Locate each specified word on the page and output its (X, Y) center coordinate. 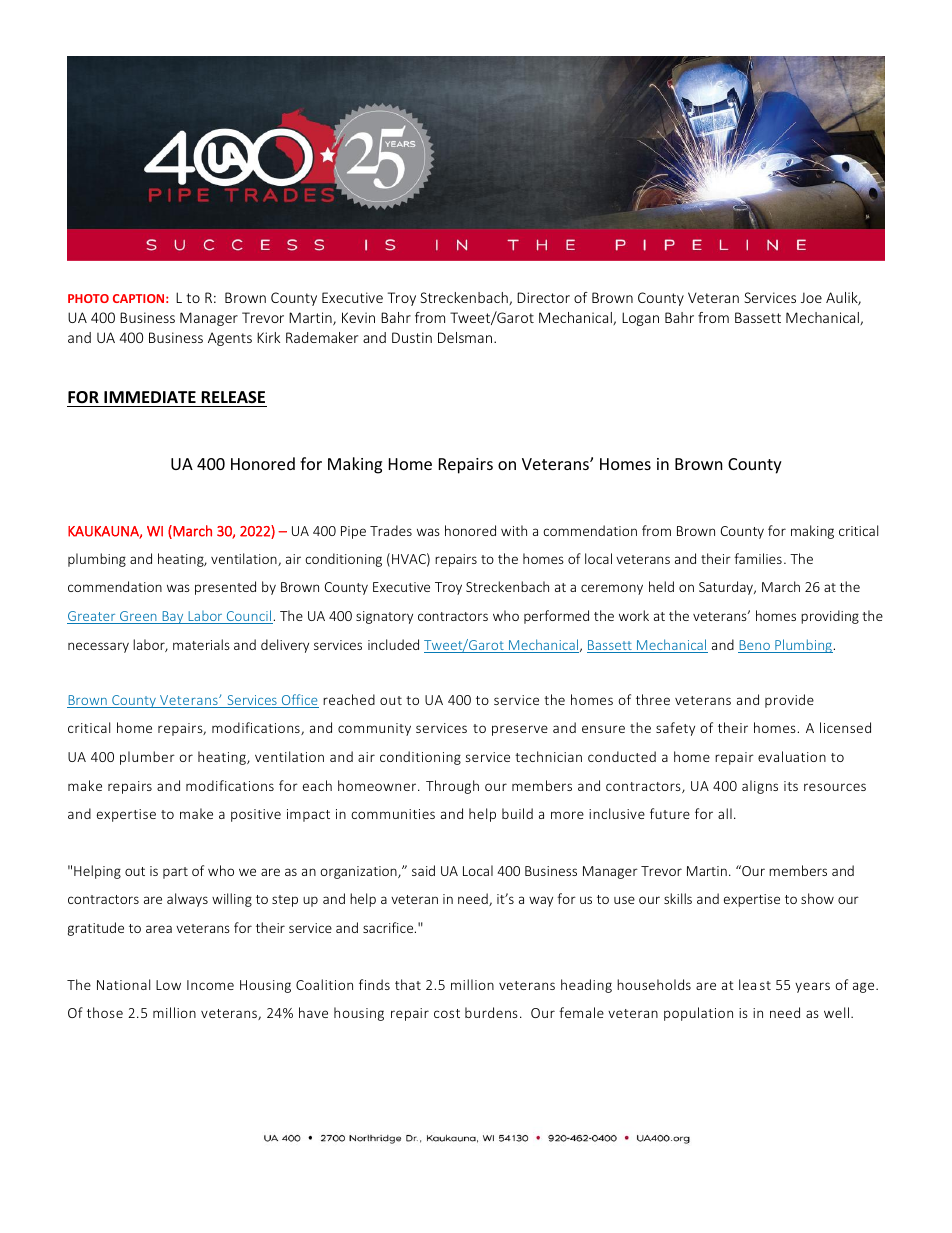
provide (789, 701)
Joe (811, 297)
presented (225, 588)
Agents (230, 339)
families (758, 558)
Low (168, 985)
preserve (520, 730)
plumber (147, 758)
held (661, 586)
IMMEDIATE (150, 397)
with (514, 530)
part (175, 873)
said (423, 870)
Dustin (412, 337)
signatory (384, 617)
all (725, 813)
